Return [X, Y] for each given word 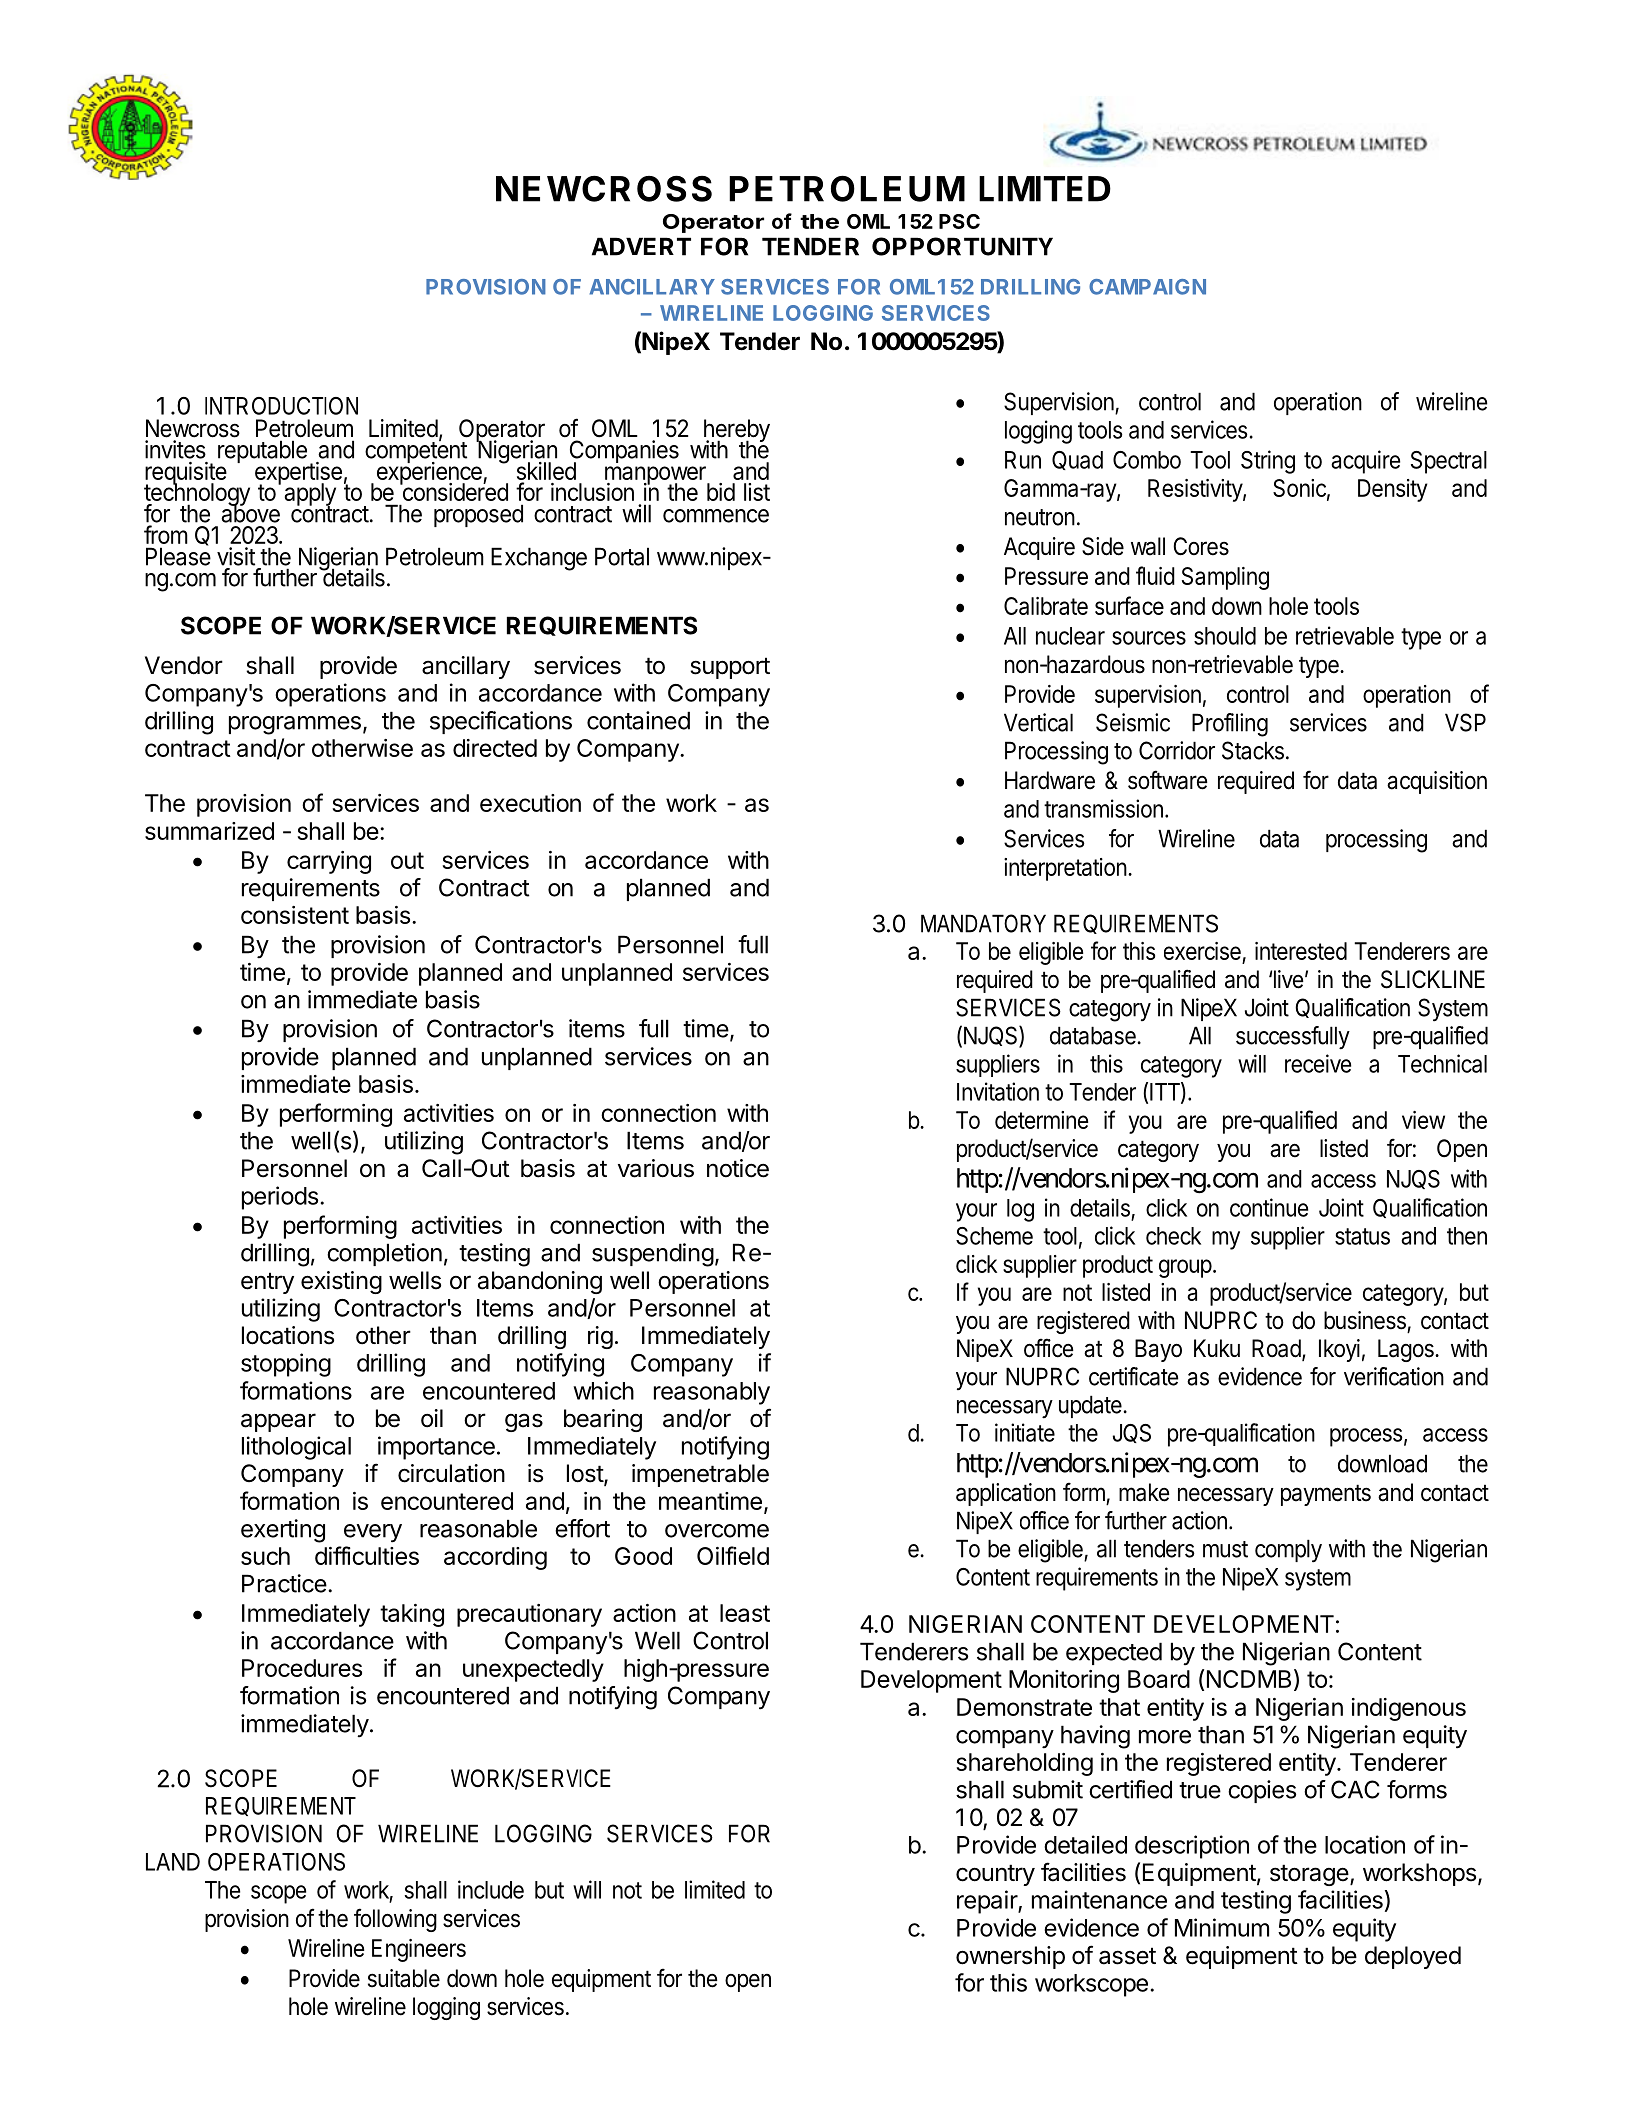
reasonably [712, 1393]
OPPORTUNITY [962, 246]
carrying [329, 862]
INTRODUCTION [281, 406]
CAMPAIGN [1147, 287]
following [395, 1920]
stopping [286, 1365]
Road [1276, 1348]
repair [988, 1902]
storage [1309, 1875]
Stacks [1253, 750]
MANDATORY [983, 923]
